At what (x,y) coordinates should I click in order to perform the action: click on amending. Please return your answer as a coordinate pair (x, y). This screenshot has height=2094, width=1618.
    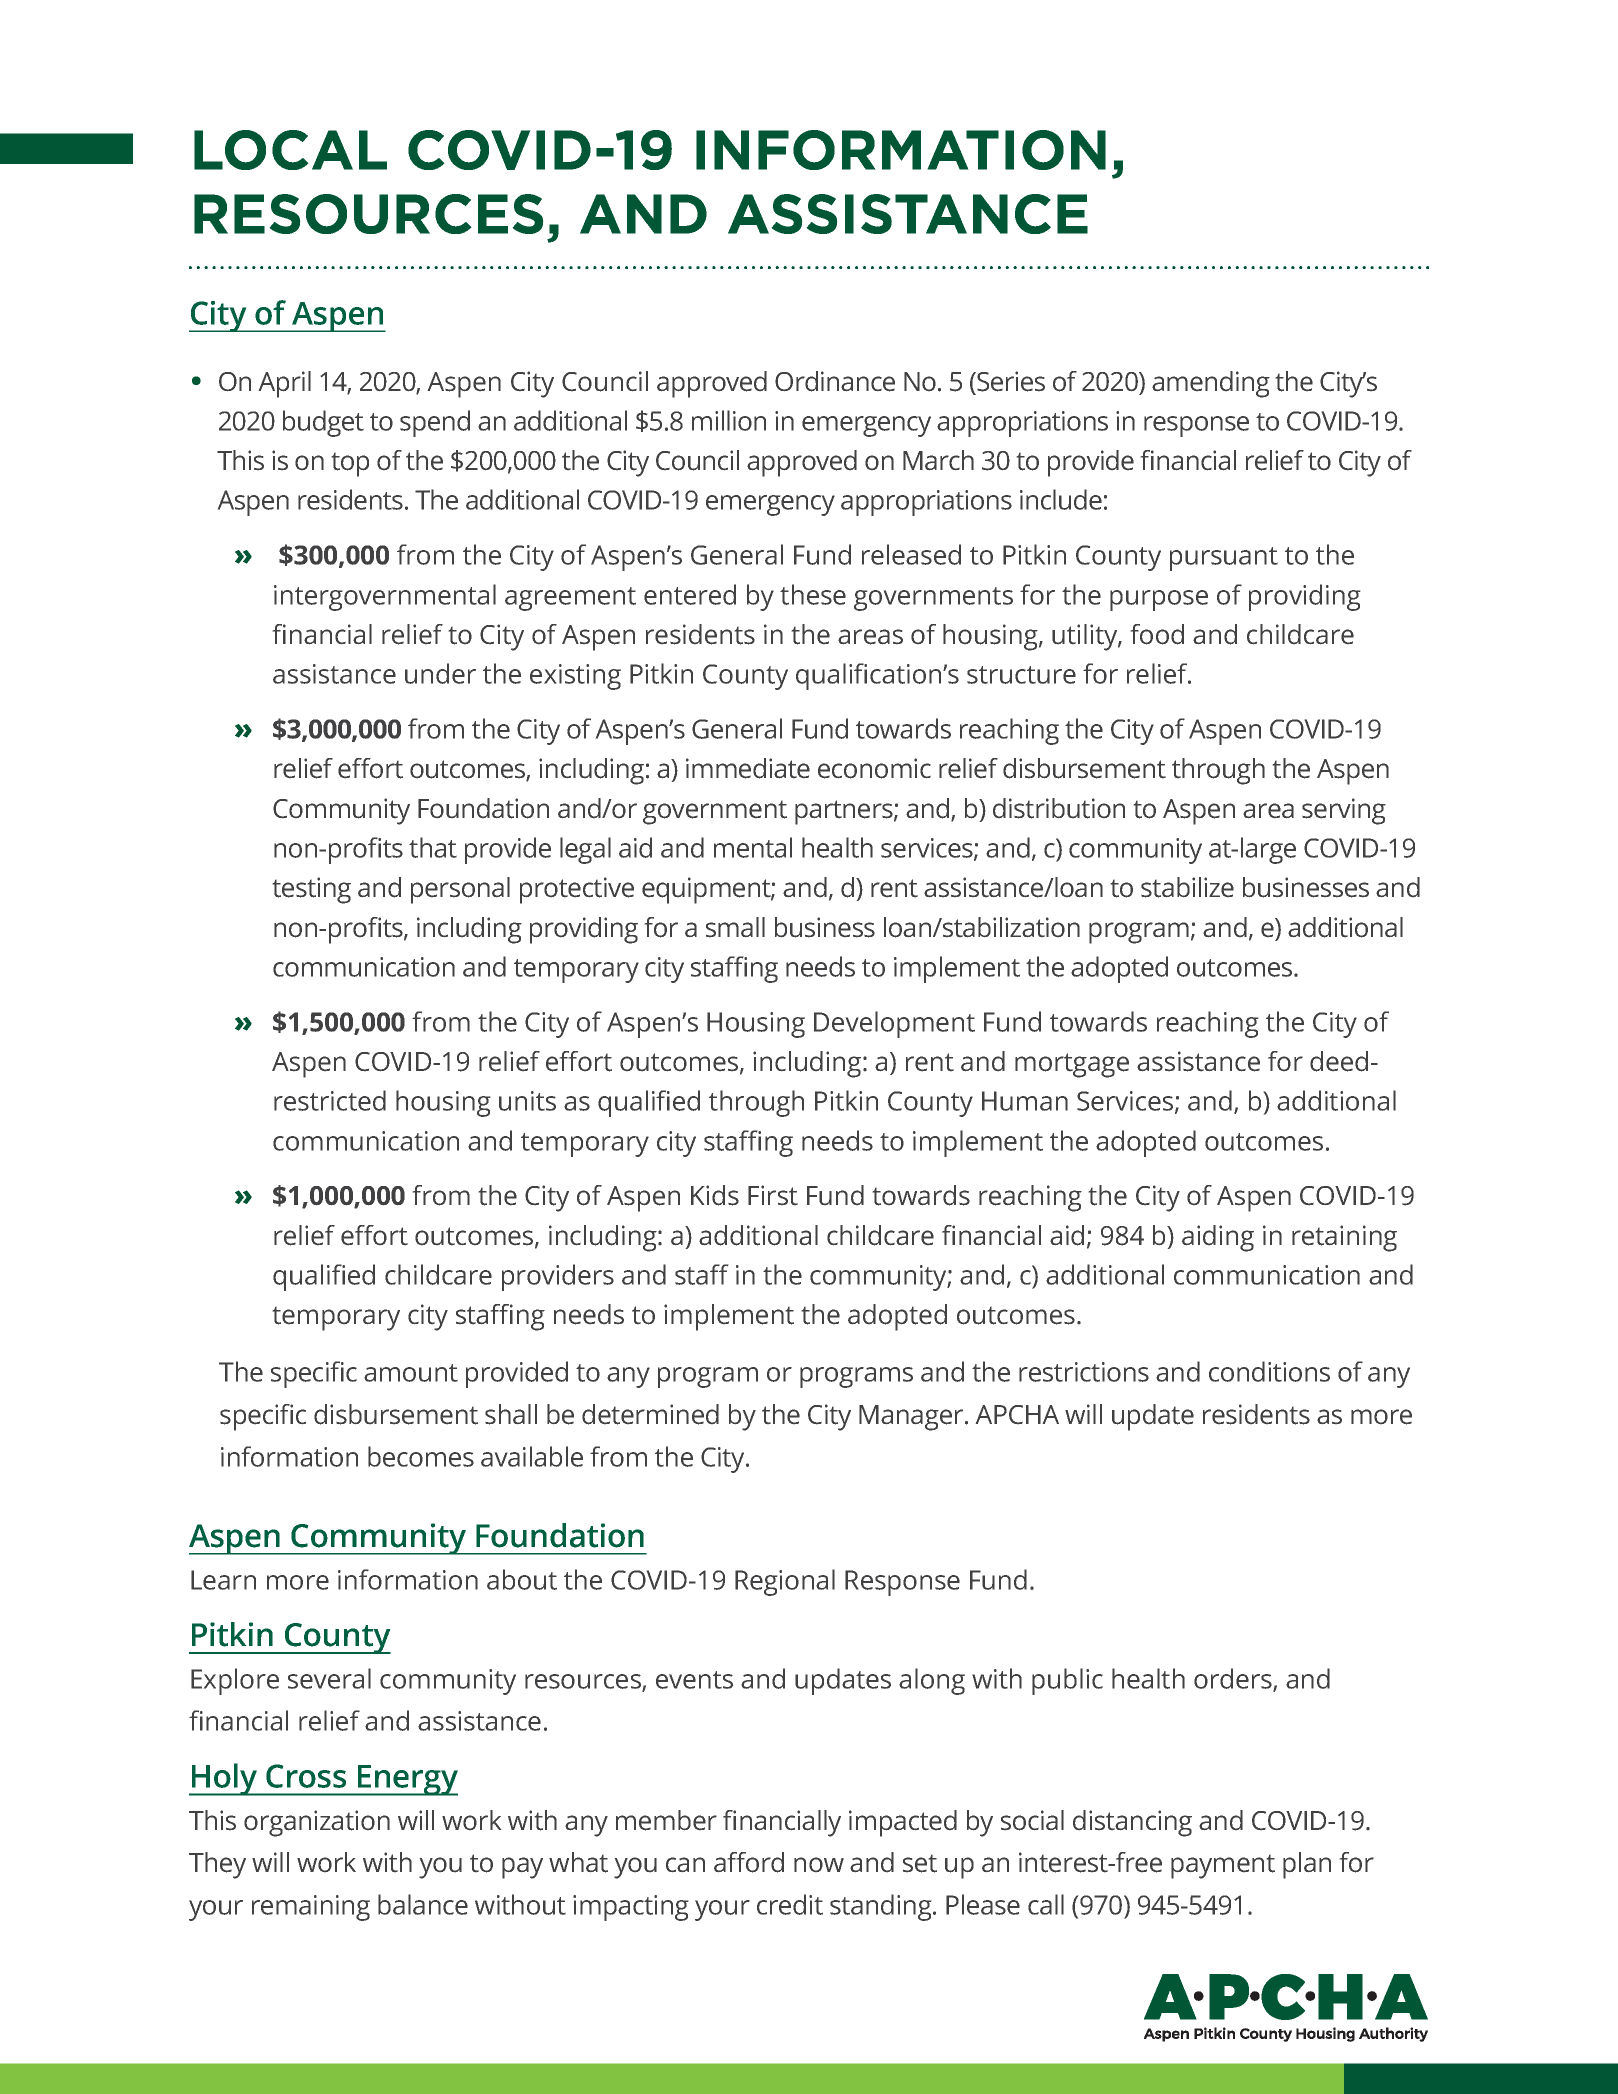
    Looking at the image, I should click on (1211, 384).
